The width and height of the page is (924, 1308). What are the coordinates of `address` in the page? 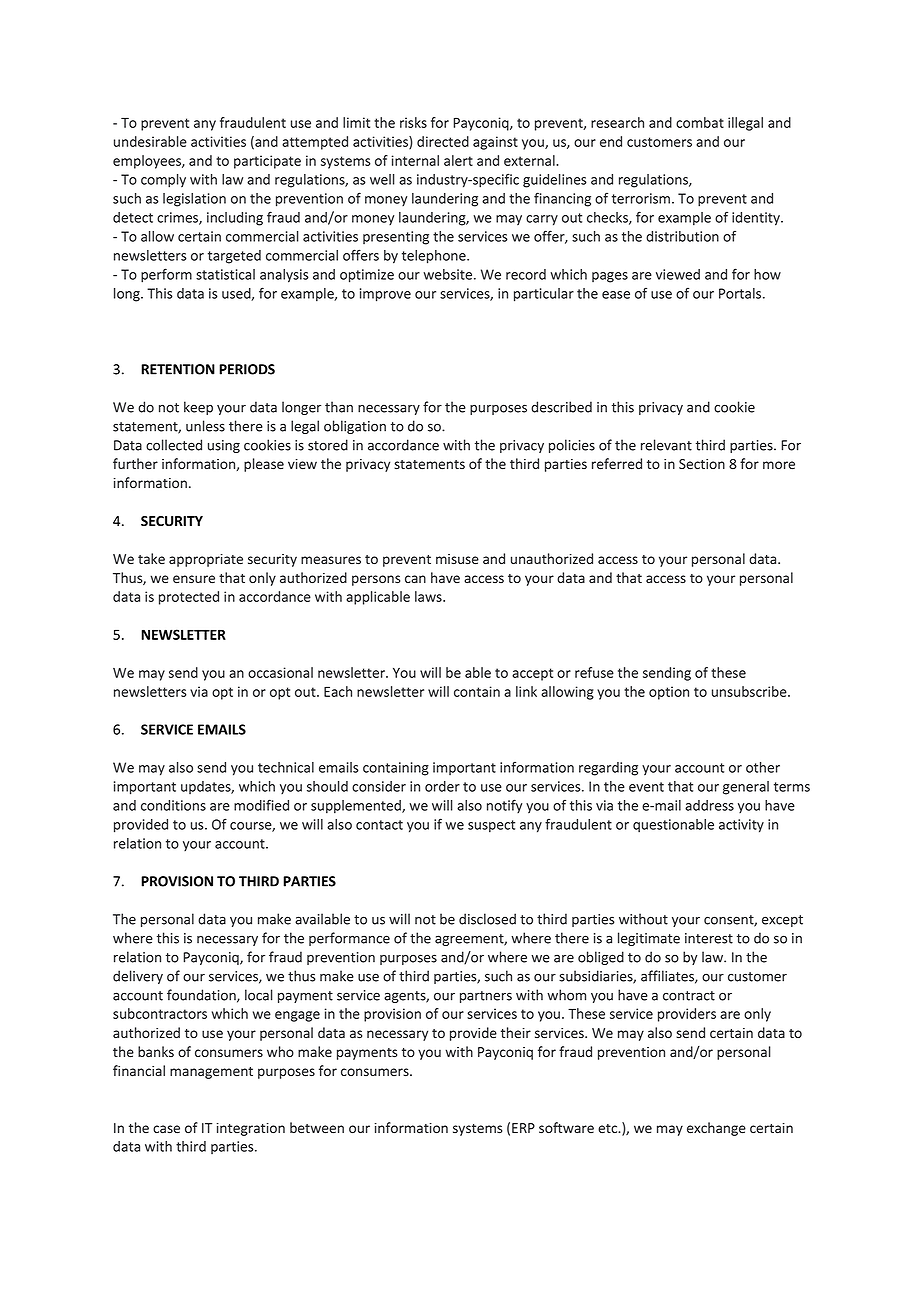 It's located at (709, 805).
